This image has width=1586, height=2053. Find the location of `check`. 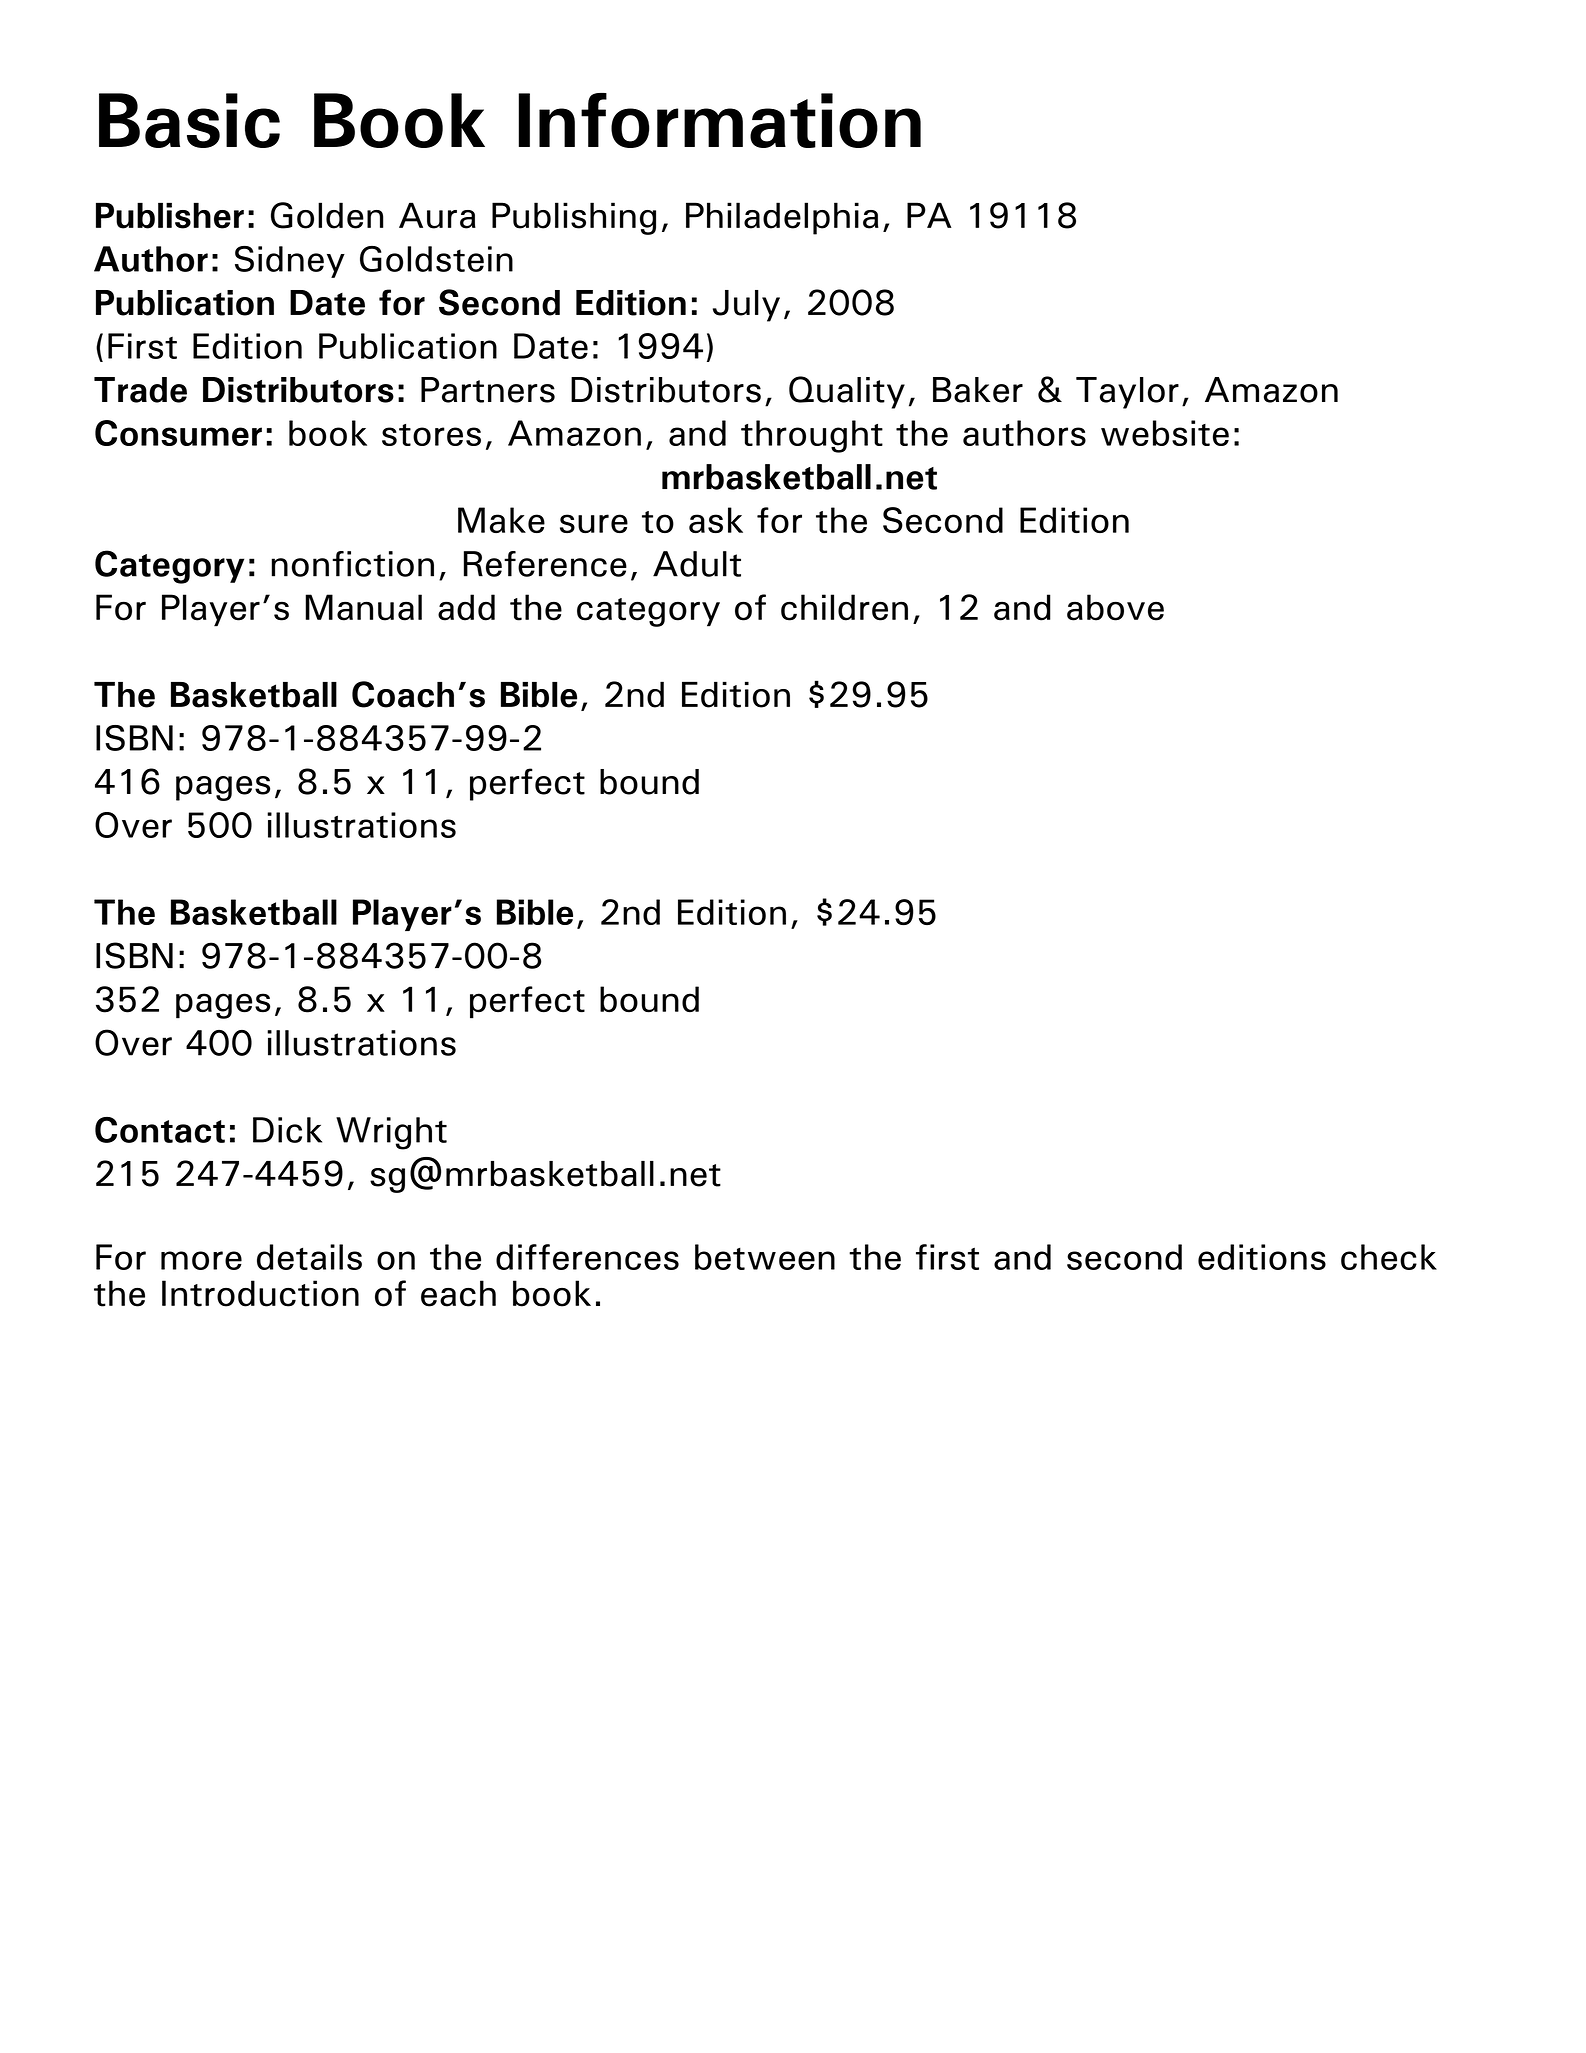

check is located at coordinates (1389, 1257).
